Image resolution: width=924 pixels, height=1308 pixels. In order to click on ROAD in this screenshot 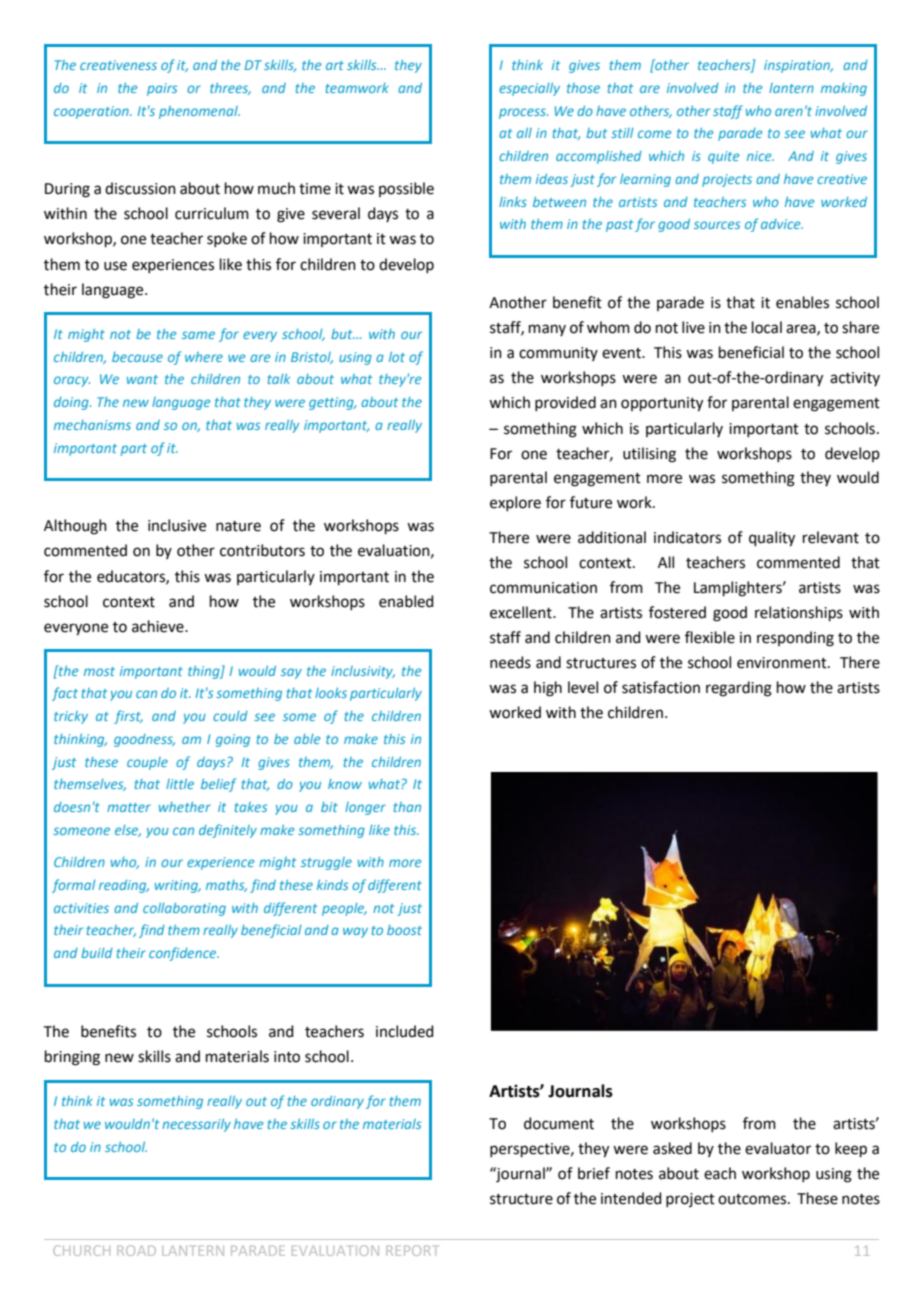, I will do `click(136, 1250)`.
